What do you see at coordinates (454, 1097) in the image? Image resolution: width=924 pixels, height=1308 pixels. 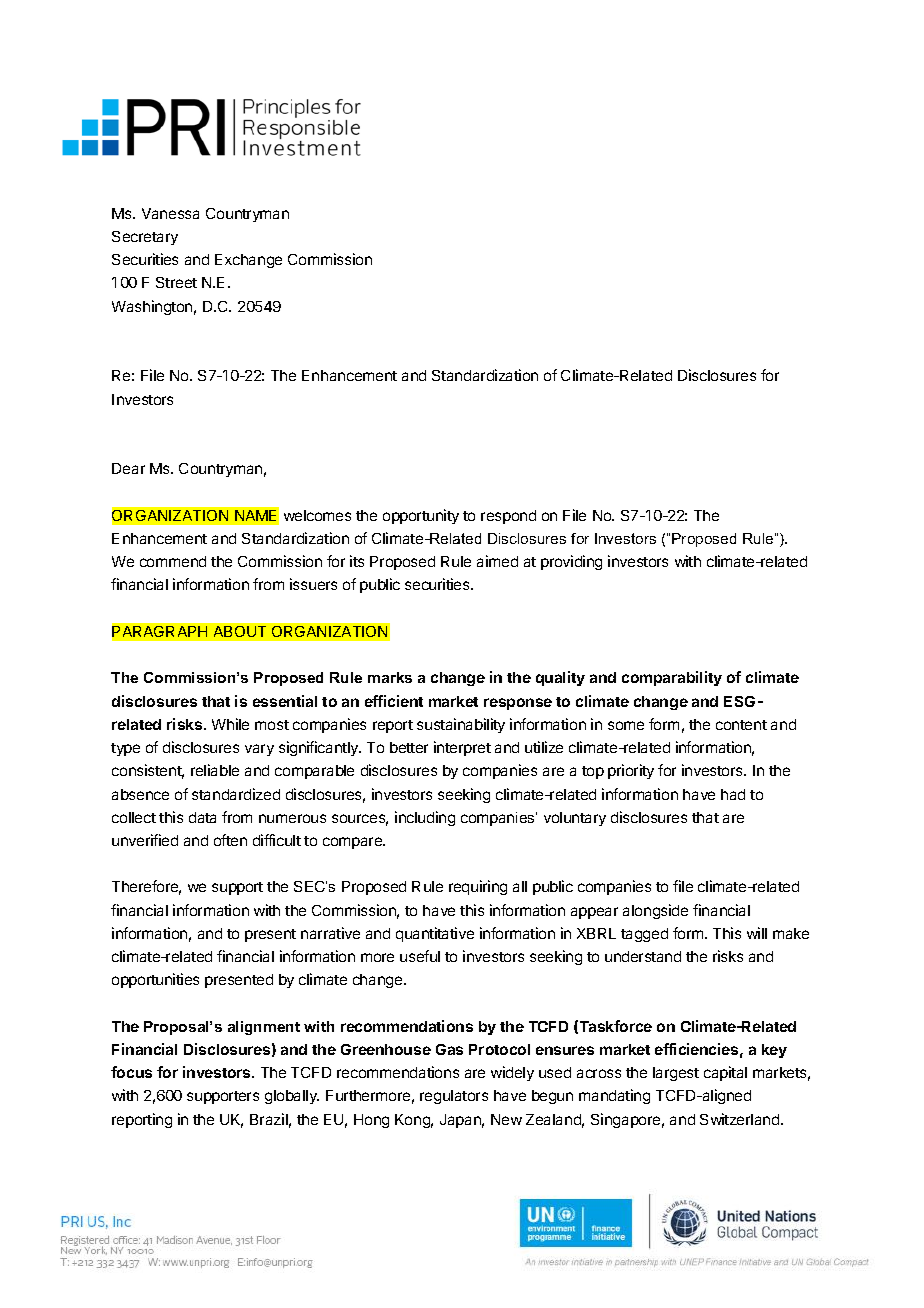 I see `regulators` at bounding box center [454, 1097].
